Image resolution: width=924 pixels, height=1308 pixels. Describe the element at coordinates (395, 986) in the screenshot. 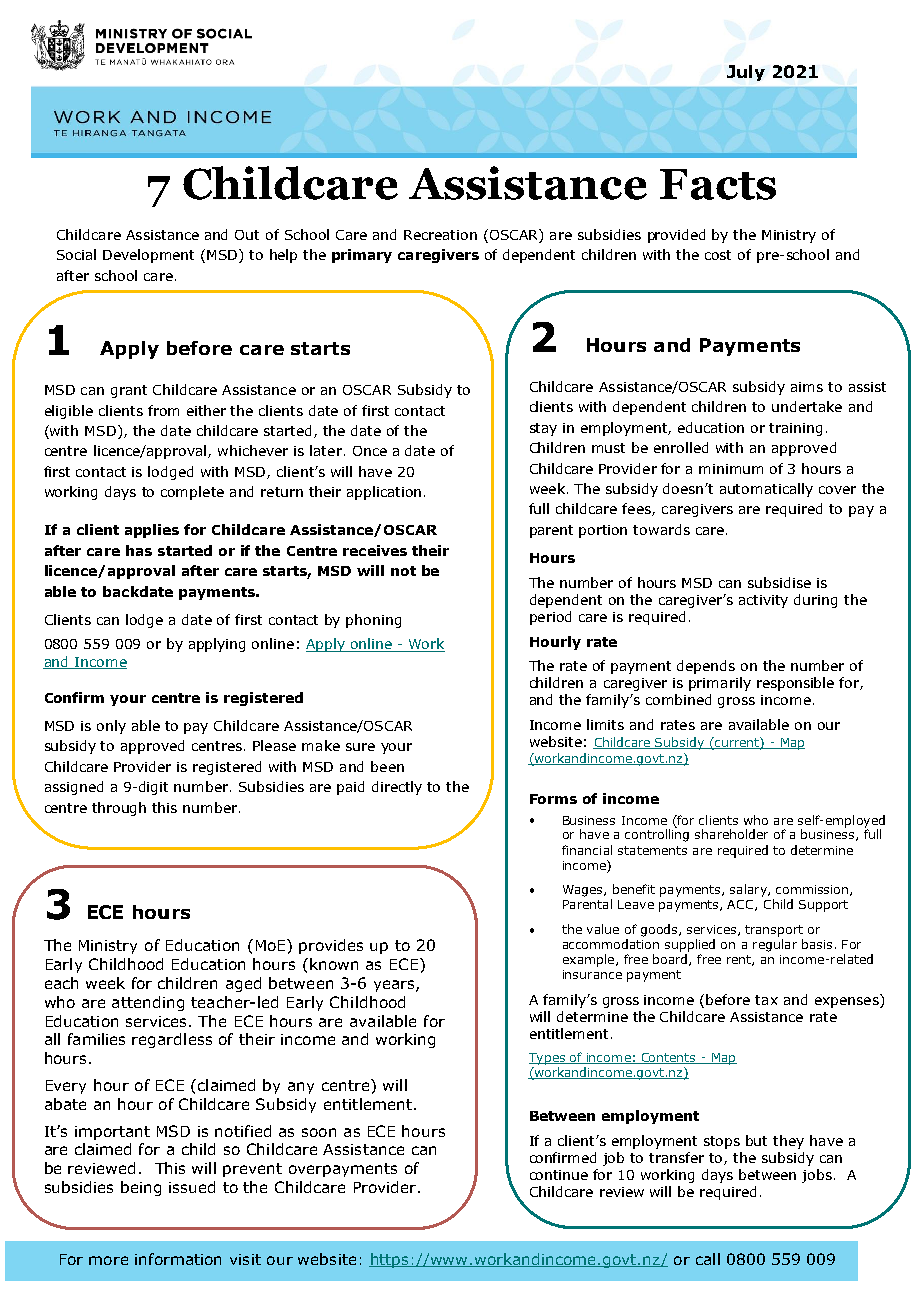

I see `years` at that location.
